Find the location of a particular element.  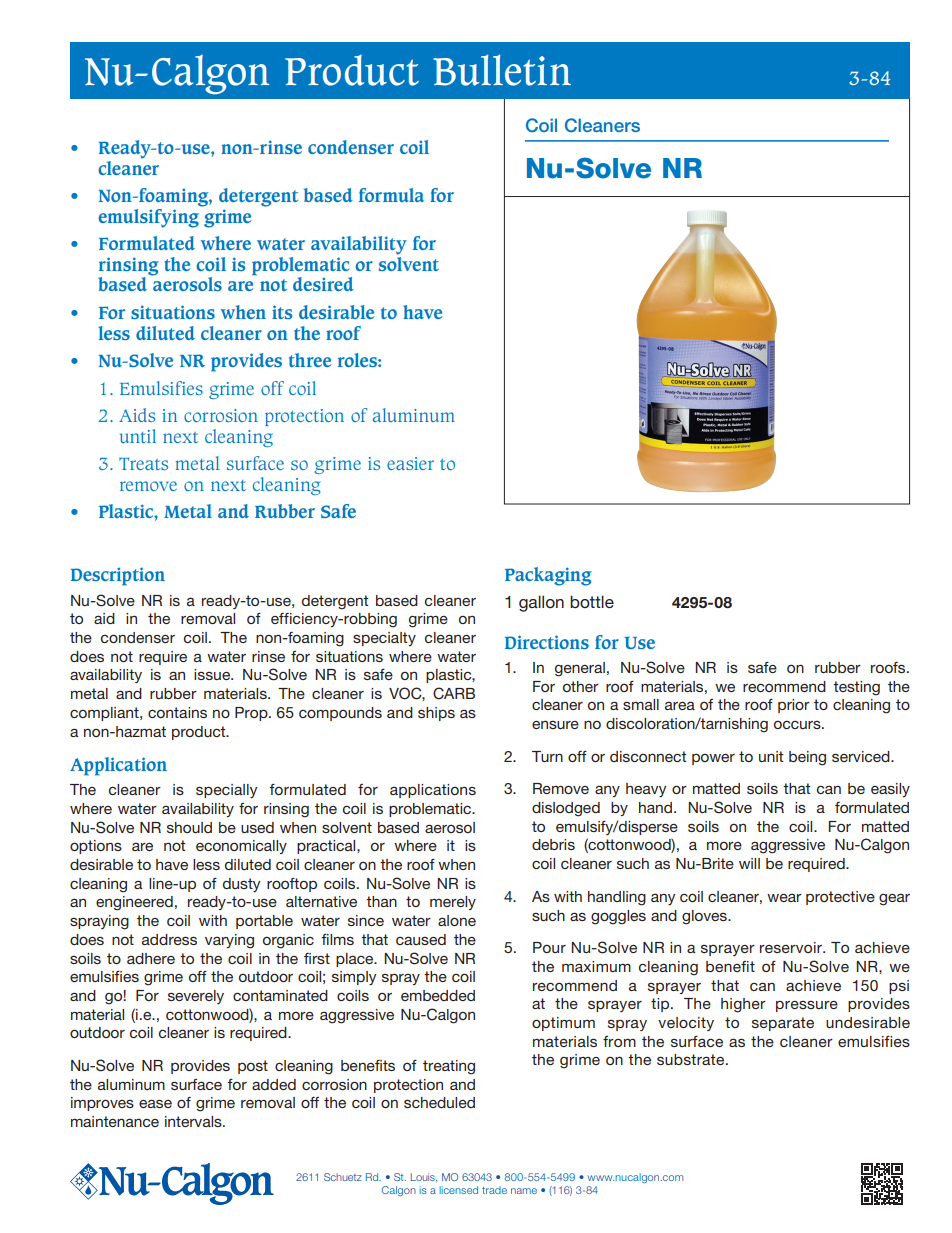

Packaging is located at coordinates (548, 576).
